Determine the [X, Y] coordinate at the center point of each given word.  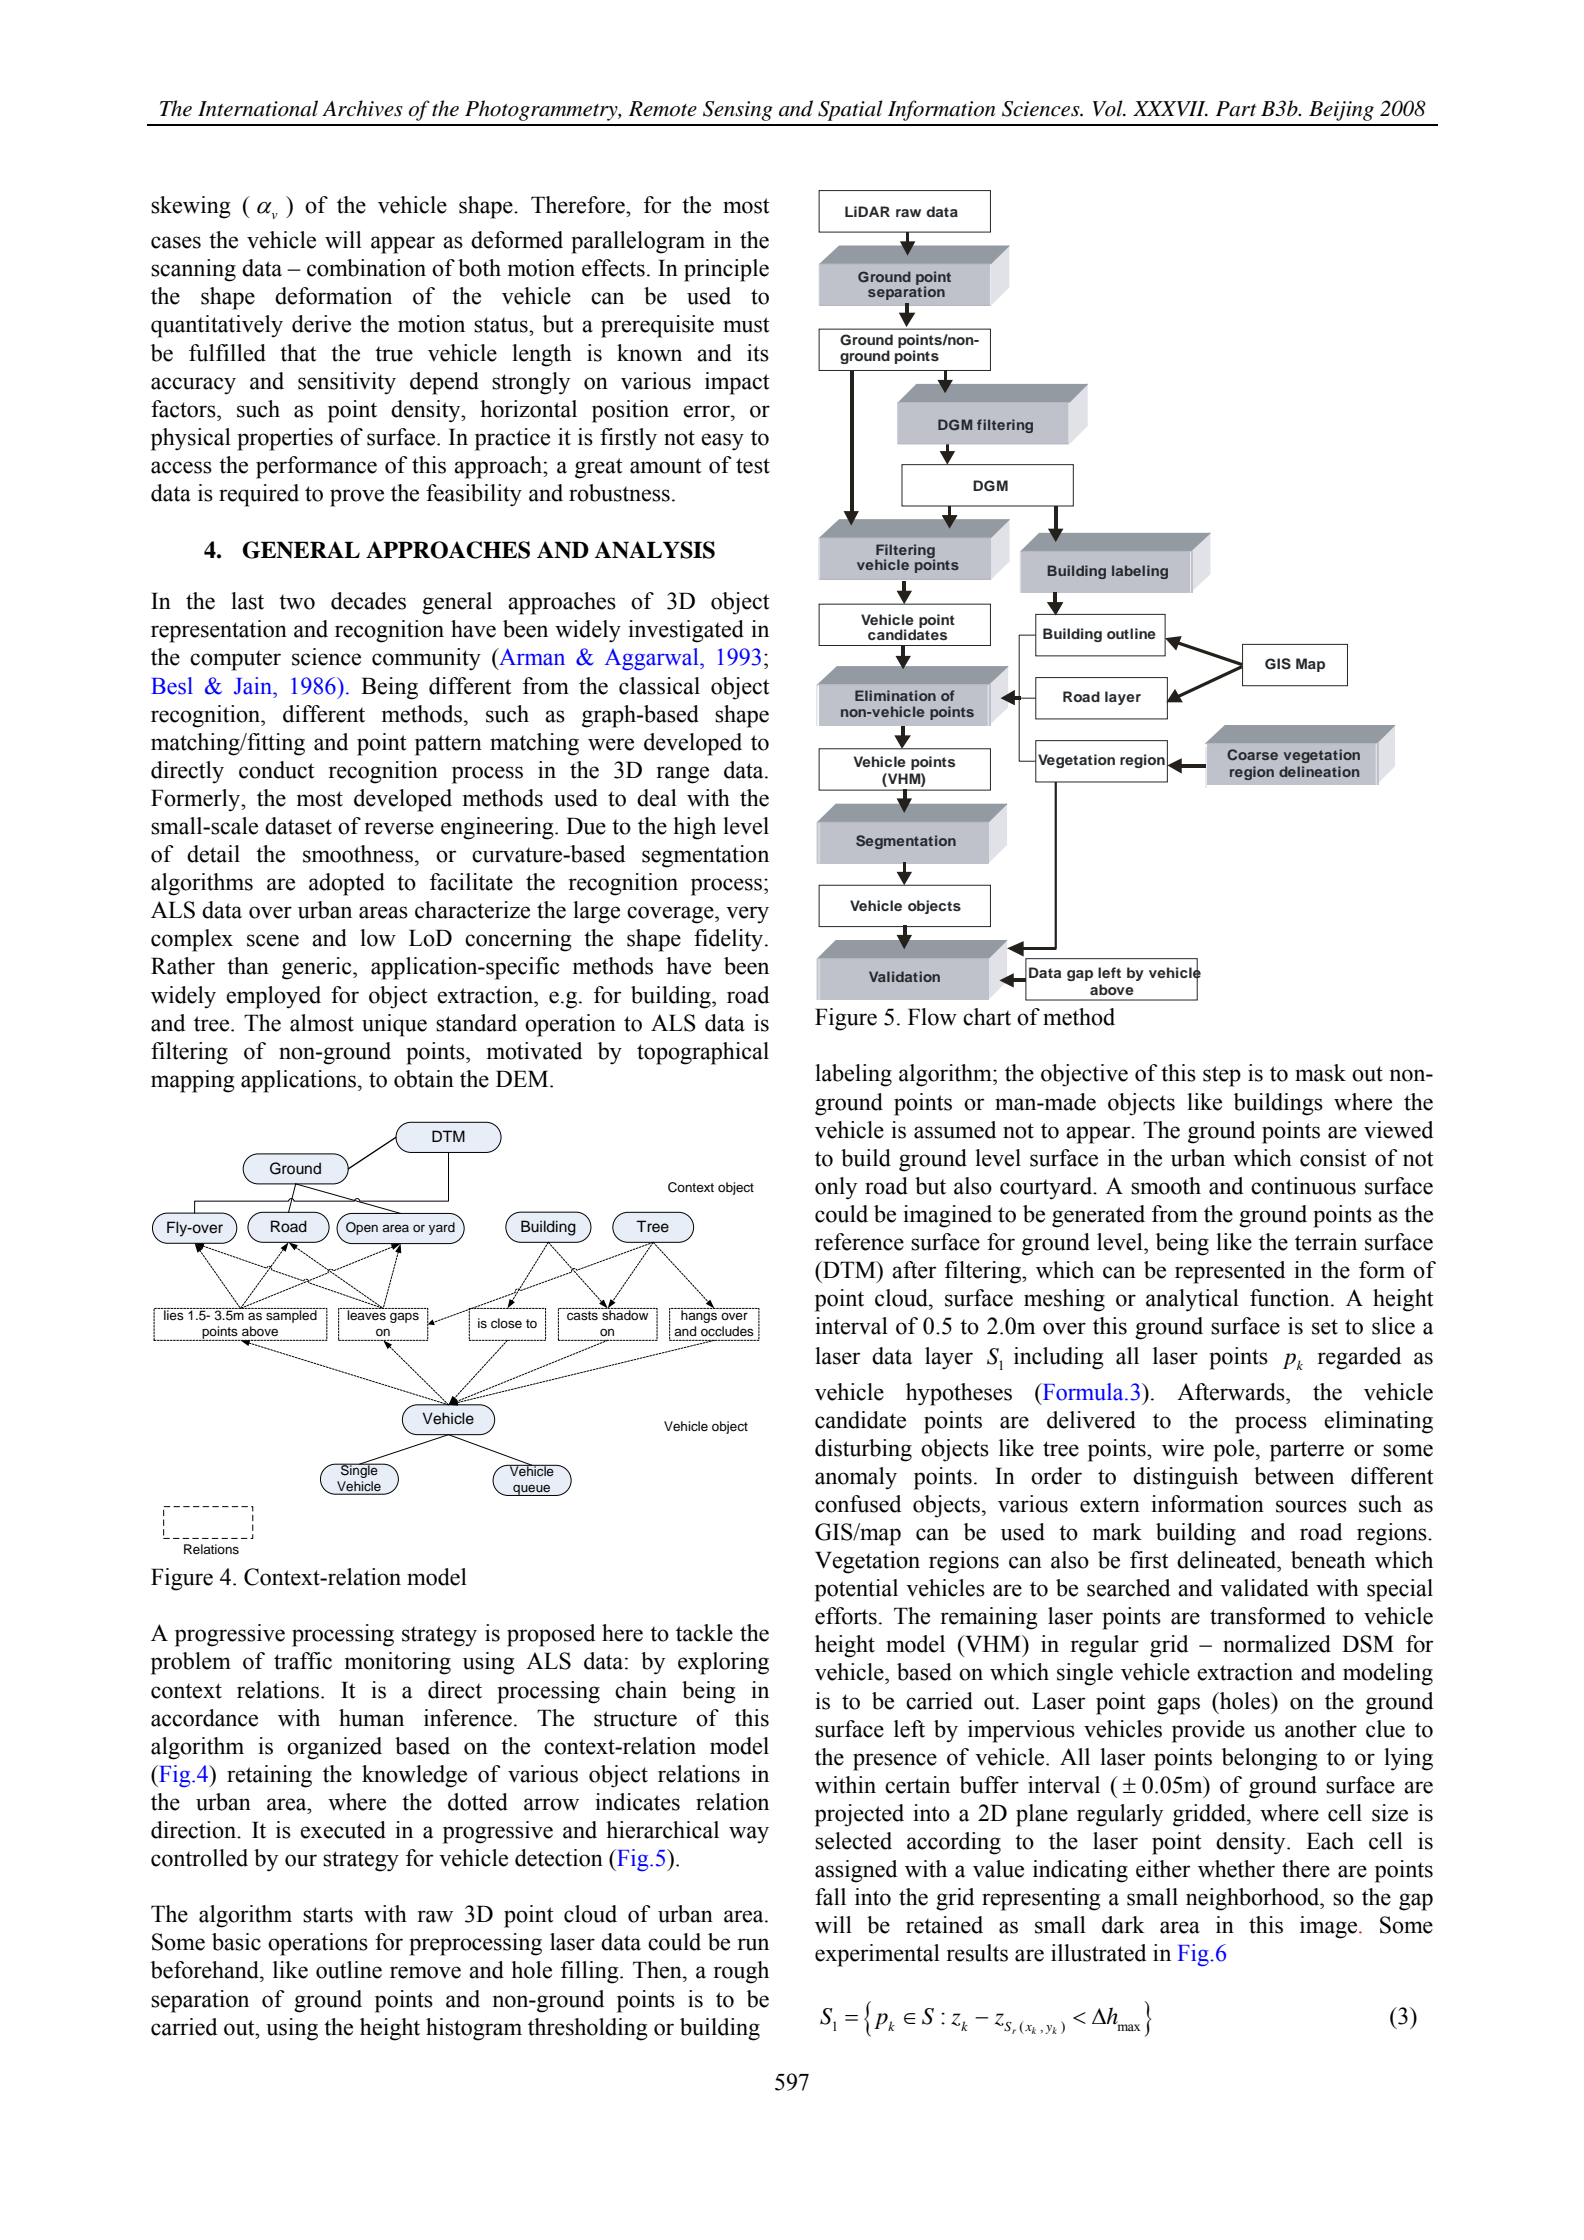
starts [328, 1915]
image [1330, 1927]
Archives [362, 108]
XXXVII [1170, 108]
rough [741, 1972]
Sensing [738, 111]
